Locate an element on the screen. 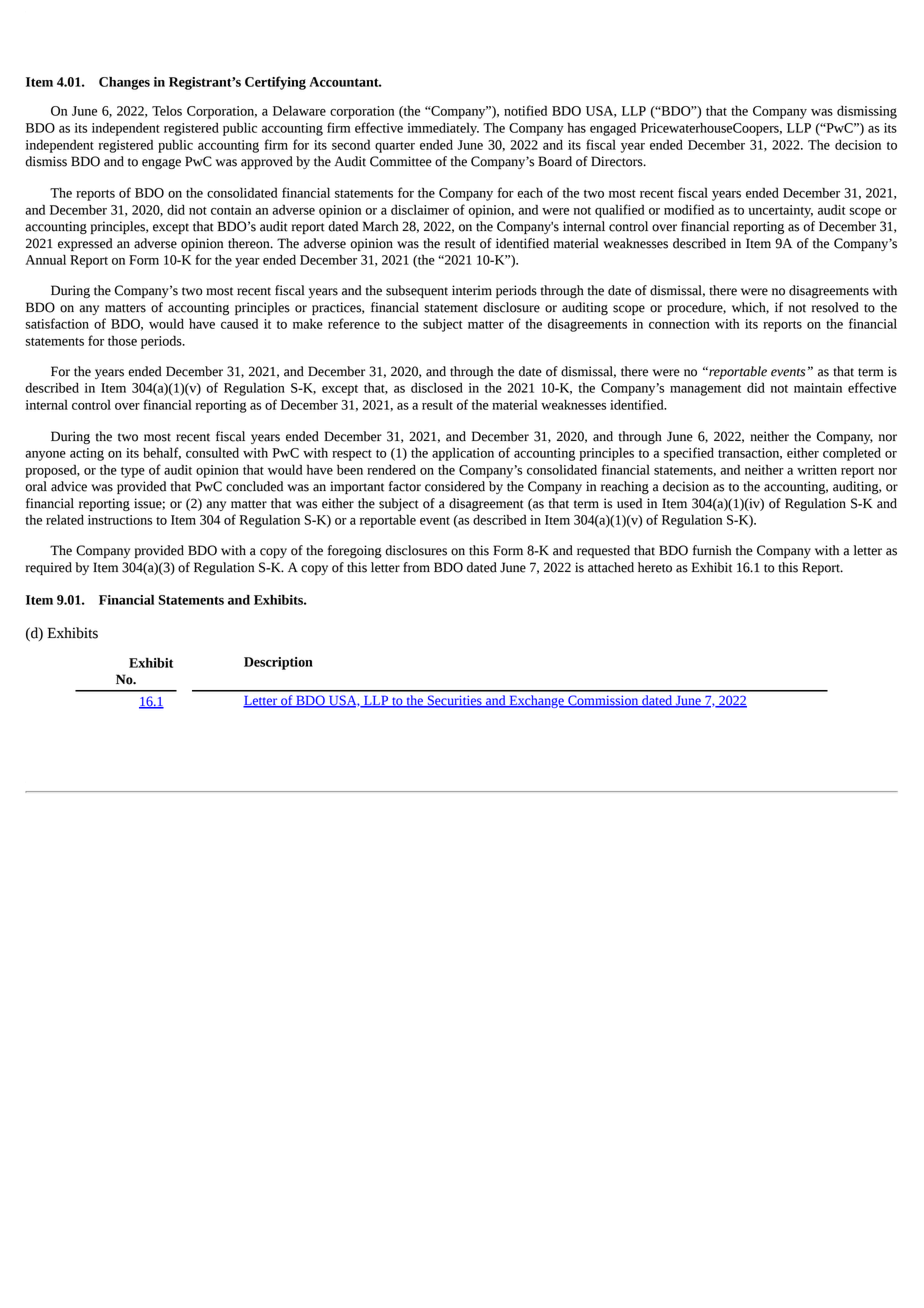  Description is located at coordinates (278, 663).
